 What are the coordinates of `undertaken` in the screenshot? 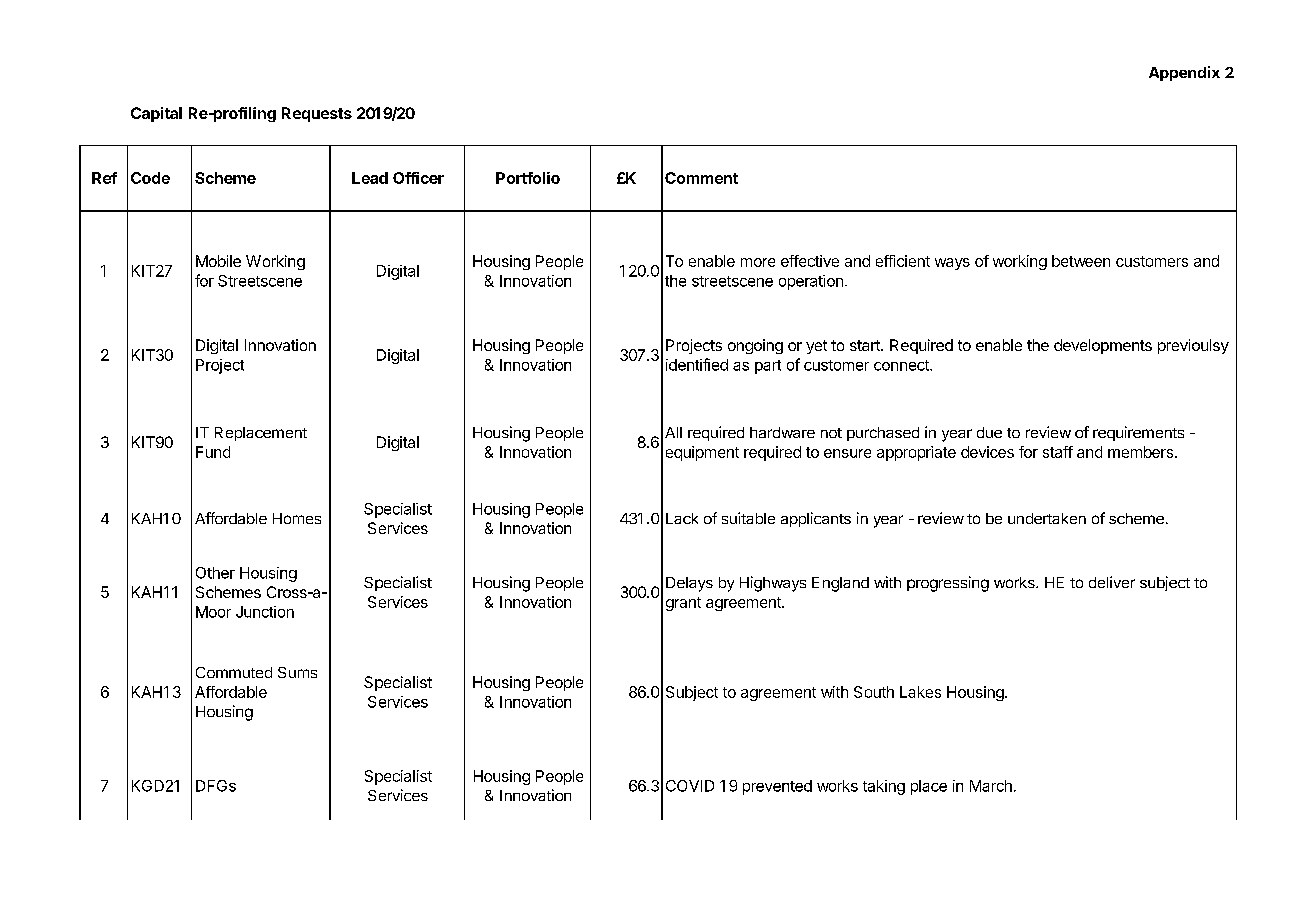 It's located at (1047, 518).
